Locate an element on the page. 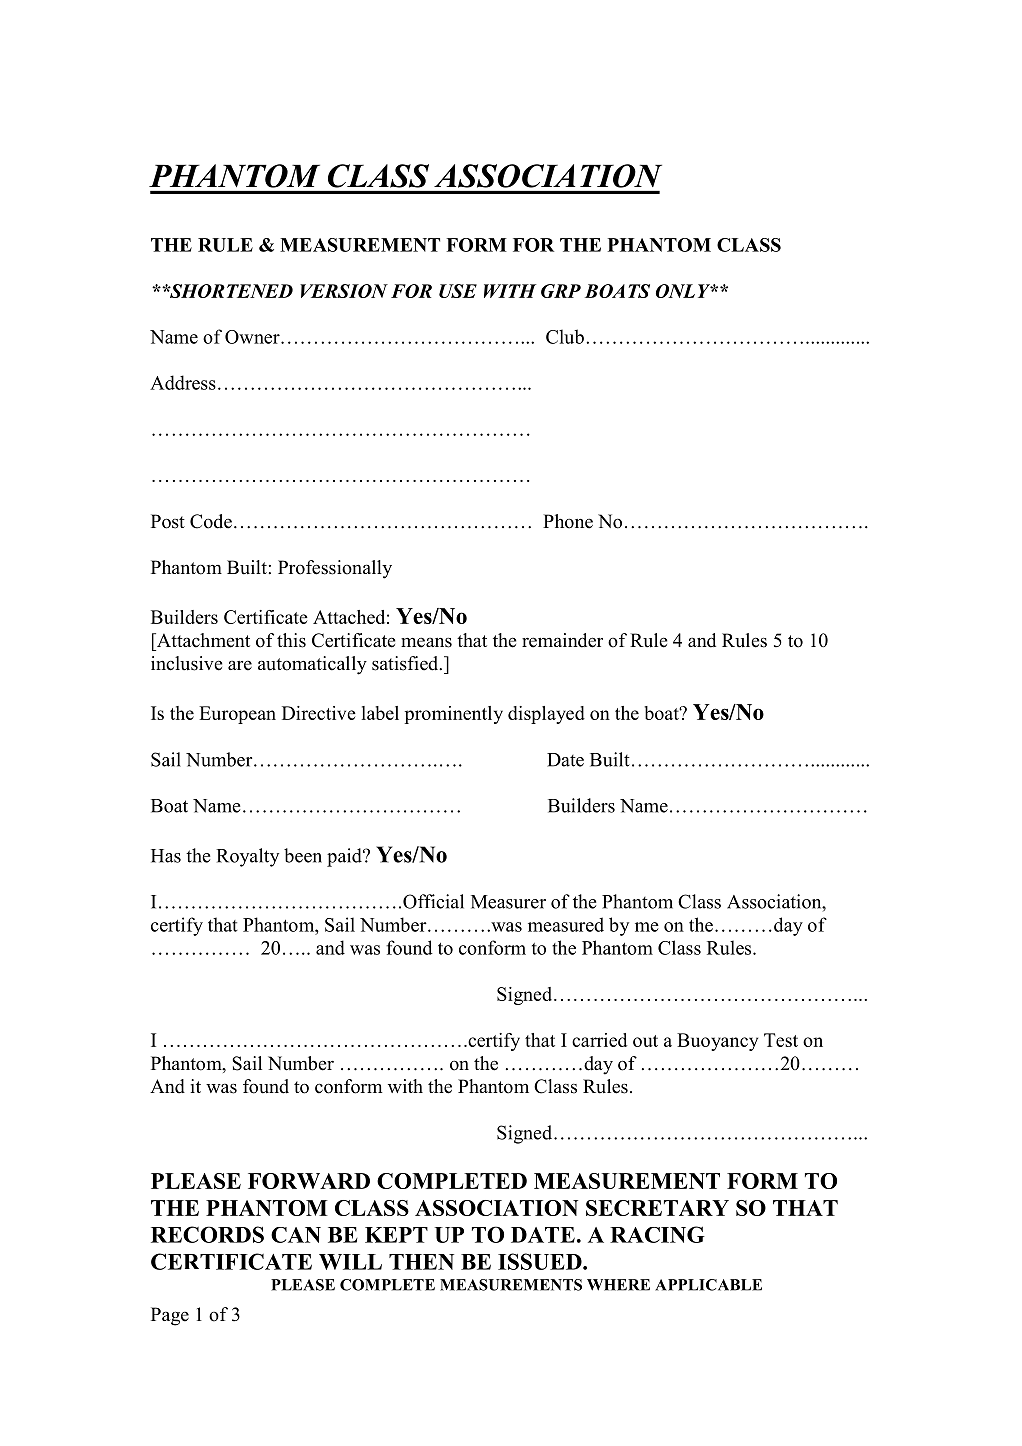 Image resolution: width=1022 pixels, height=1446 pixels. are is located at coordinates (240, 665).
